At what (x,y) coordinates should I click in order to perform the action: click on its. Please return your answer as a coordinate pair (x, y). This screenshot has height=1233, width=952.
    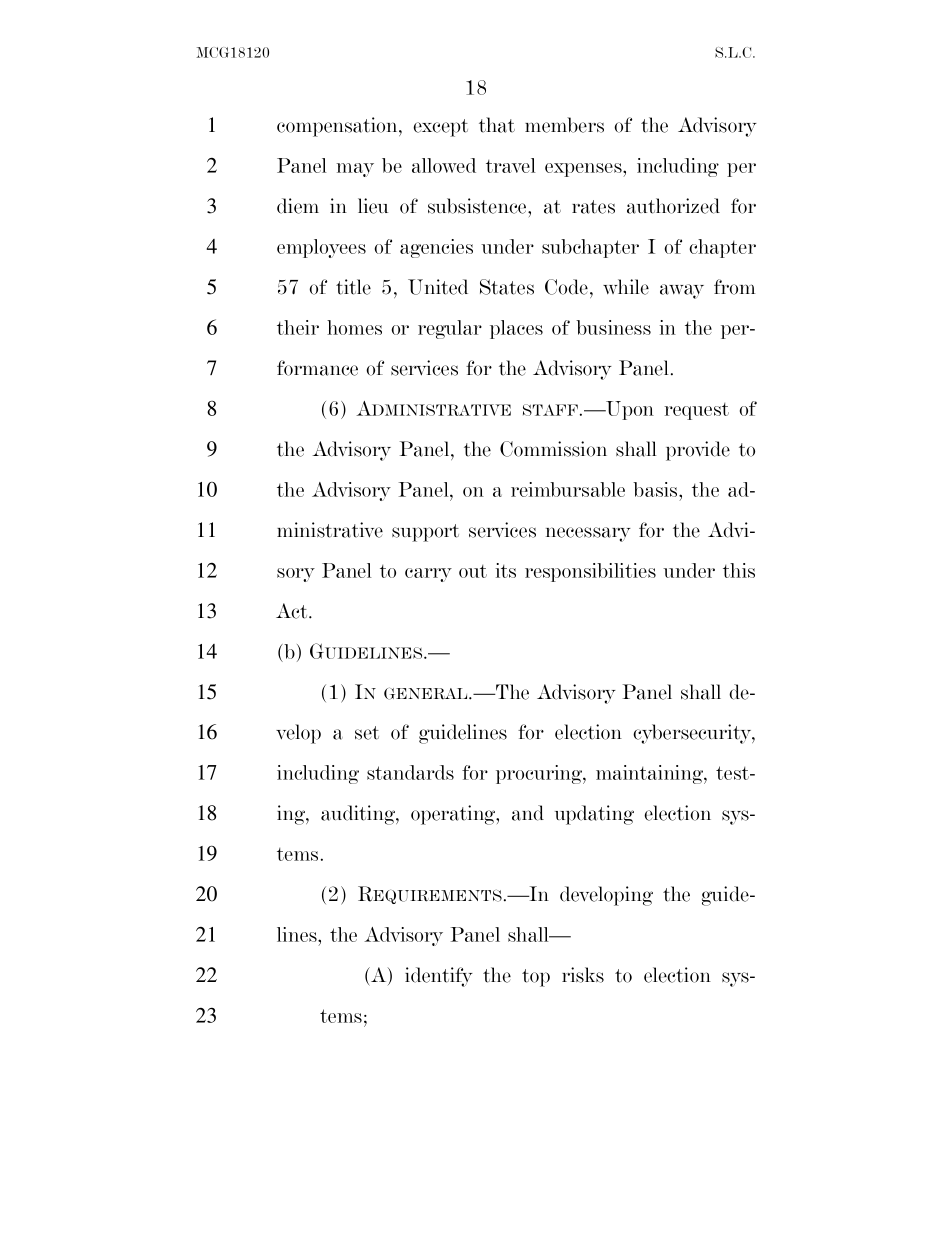
    Looking at the image, I should click on (505, 570).
